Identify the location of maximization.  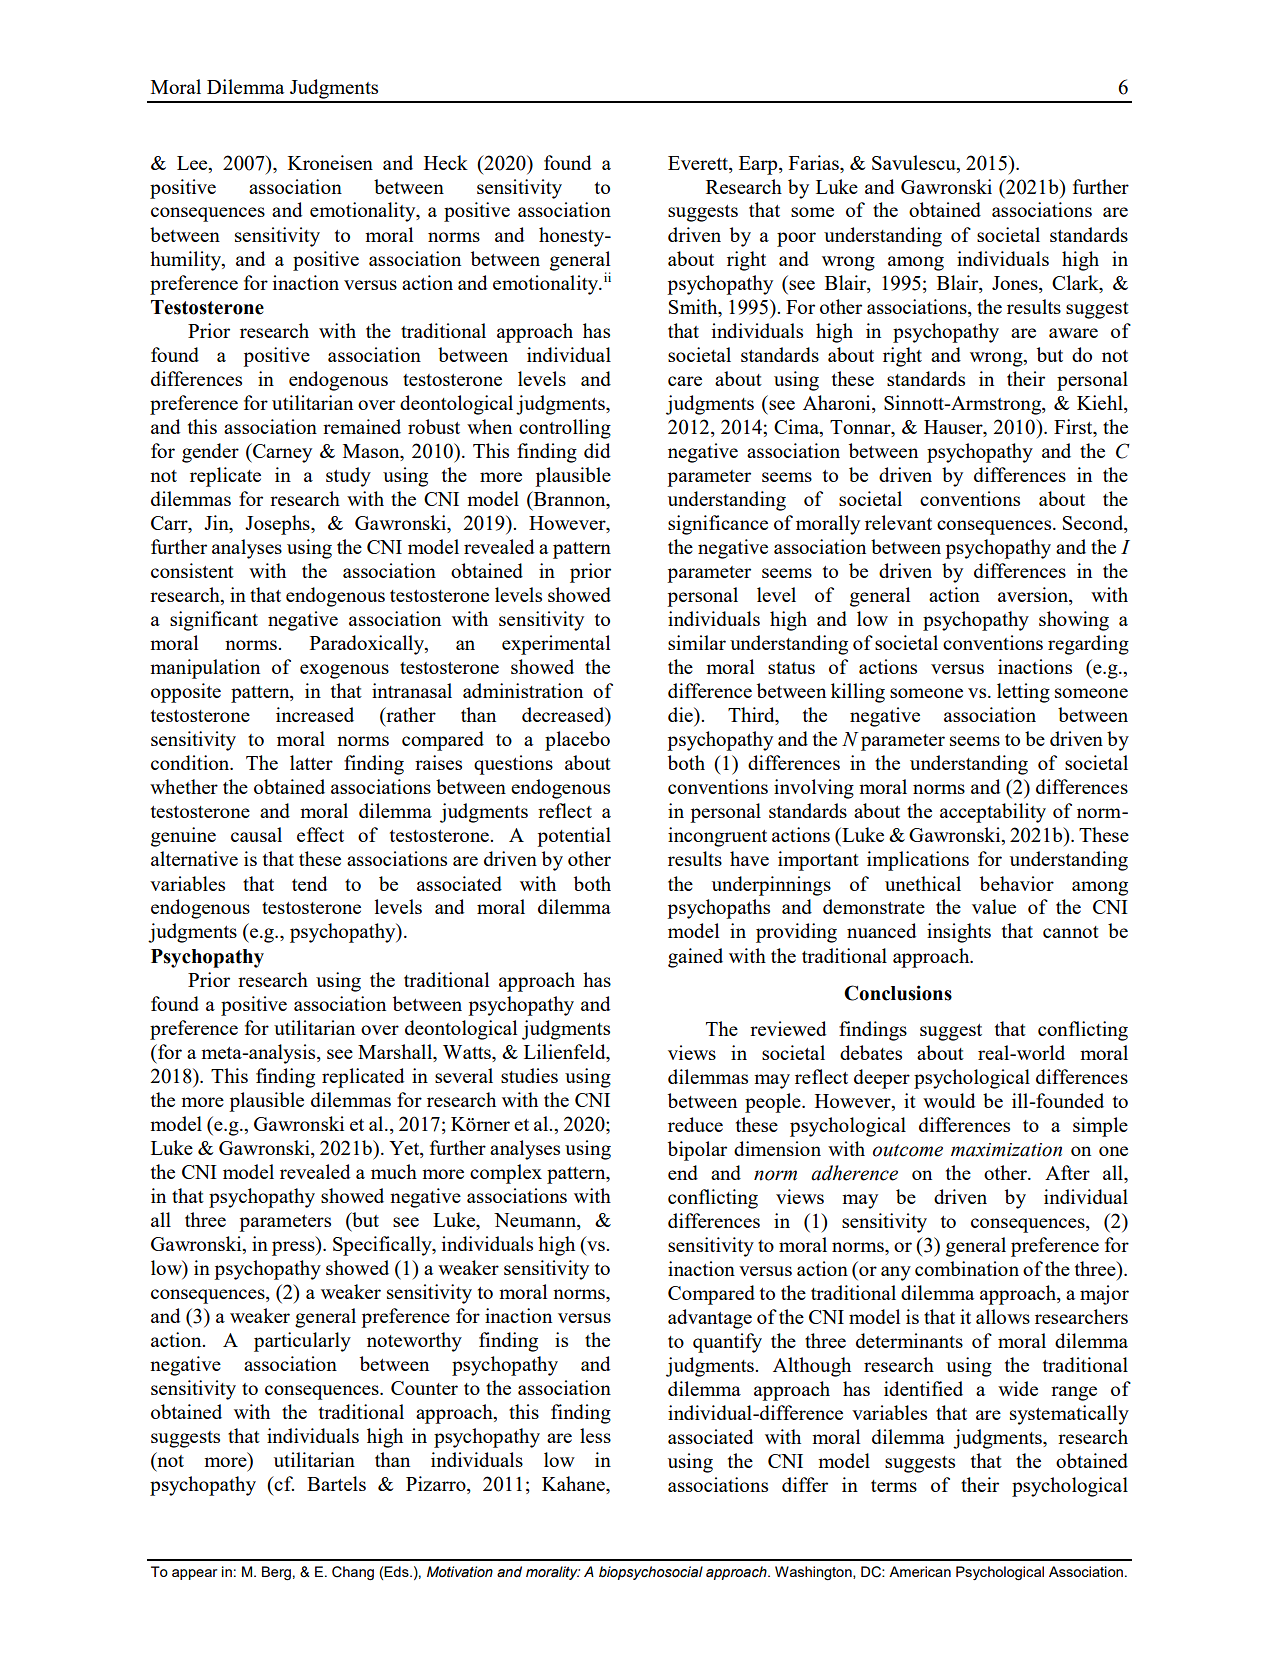
(1006, 1150).
